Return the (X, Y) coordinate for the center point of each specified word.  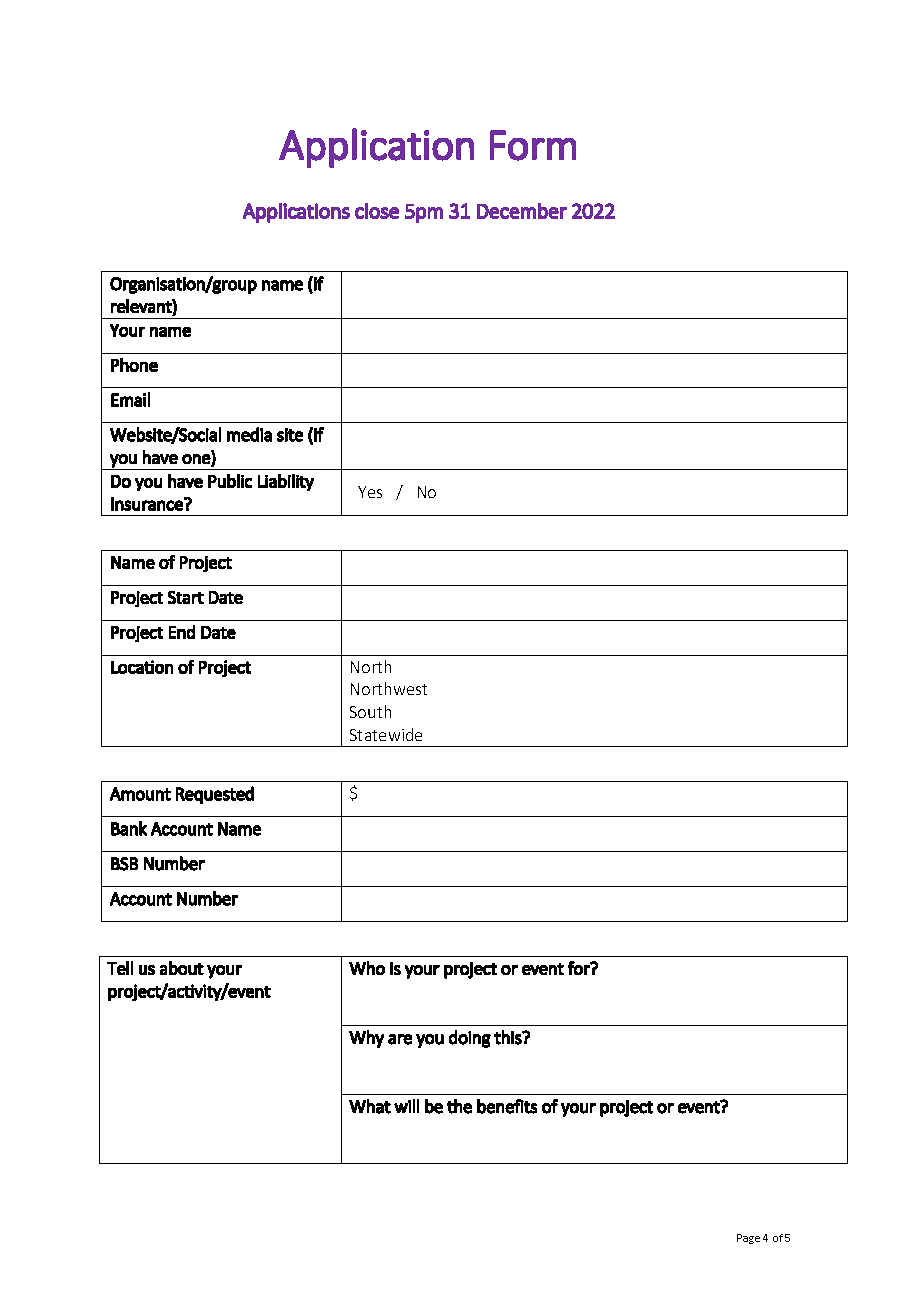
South (370, 711)
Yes (370, 492)
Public (230, 481)
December (522, 211)
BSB (124, 864)
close (377, 211)
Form (533, 145)
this (508, 1037)
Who (367, 968)
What (370, 1106)
